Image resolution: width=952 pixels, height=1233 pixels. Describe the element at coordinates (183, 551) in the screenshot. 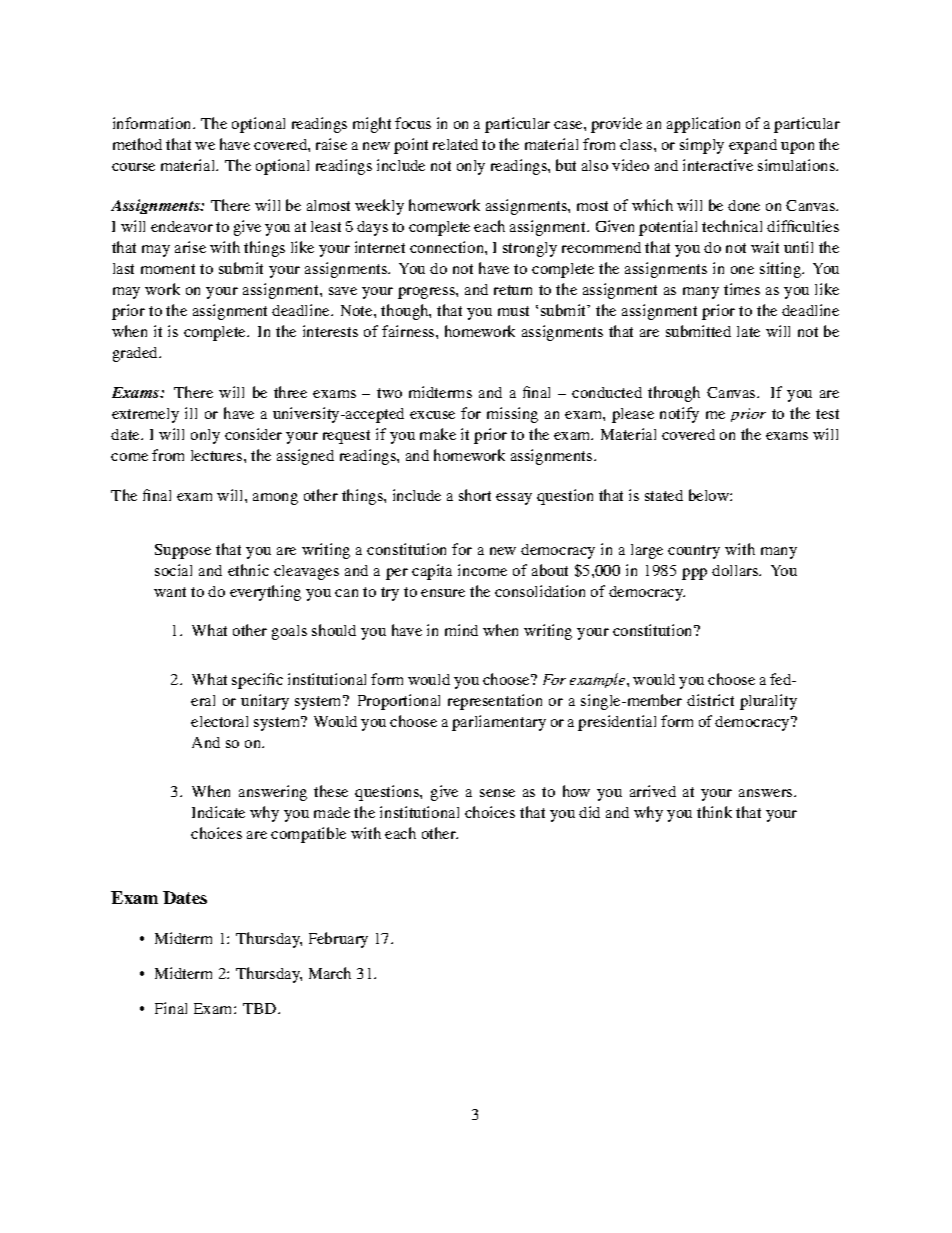

I see `Suppose` at that location.
